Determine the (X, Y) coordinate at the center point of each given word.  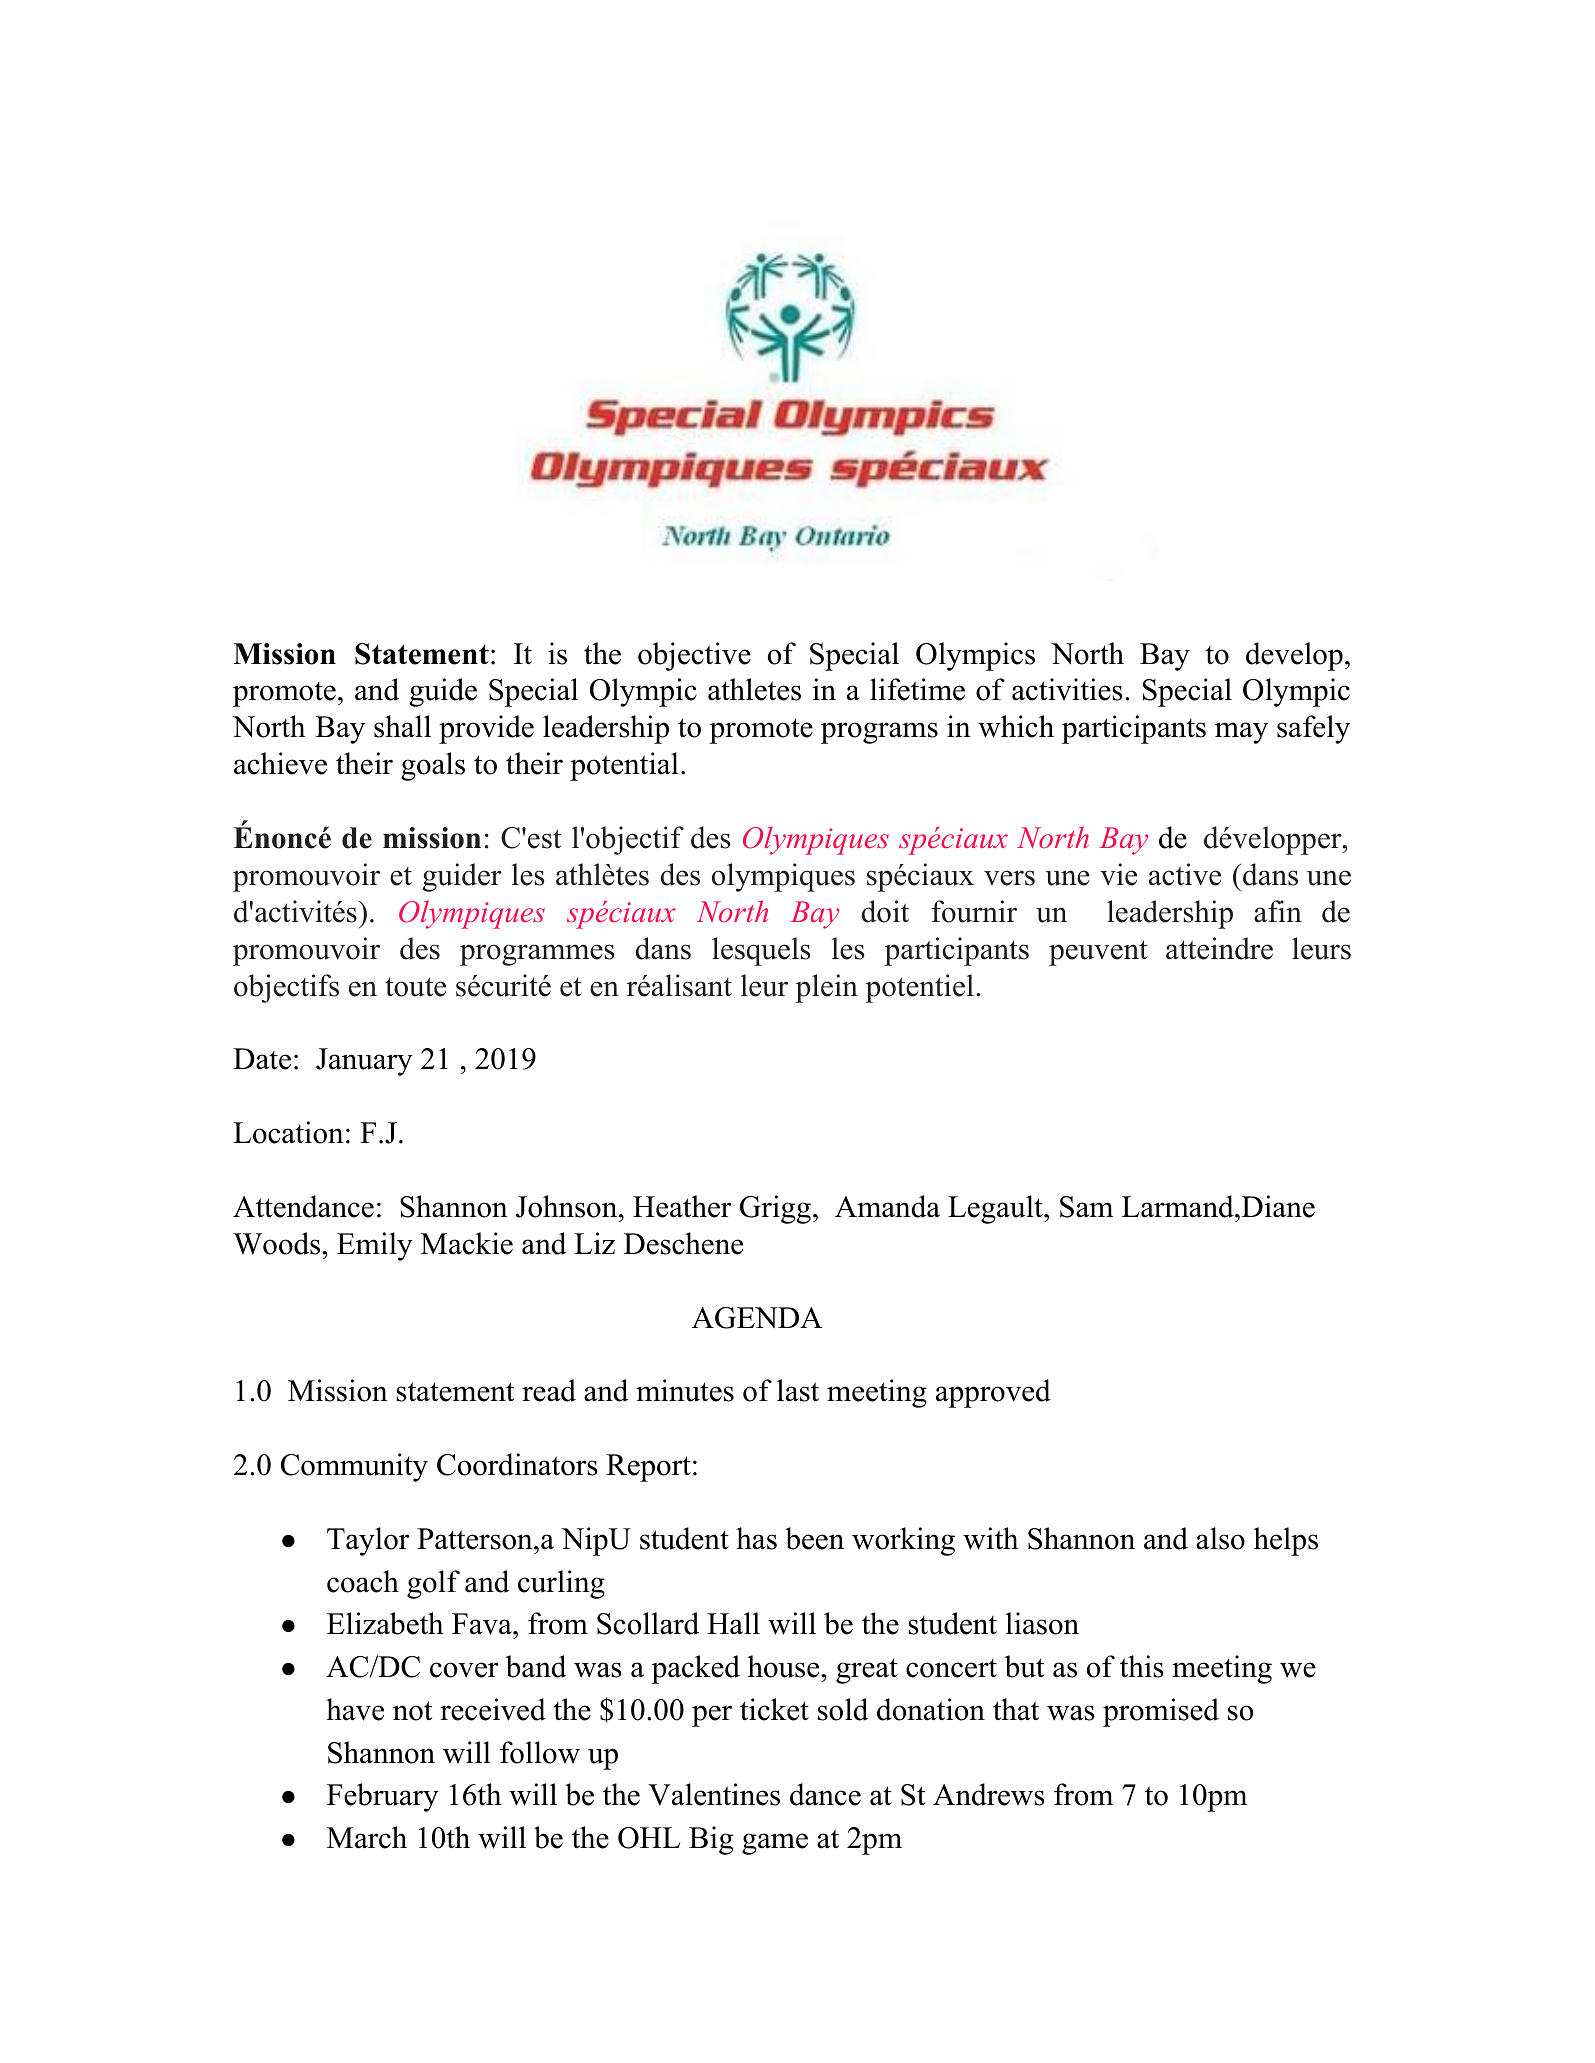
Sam (1086, 1207)
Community (354, 1467)
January (364, 1062)
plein (827, 988)
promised (1161, 1712)
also (1220, 1538)
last (798, 1390)
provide (486, 729)
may (1241, 733)
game (775, 1844)
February (383, 1797)
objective (694, 656)
